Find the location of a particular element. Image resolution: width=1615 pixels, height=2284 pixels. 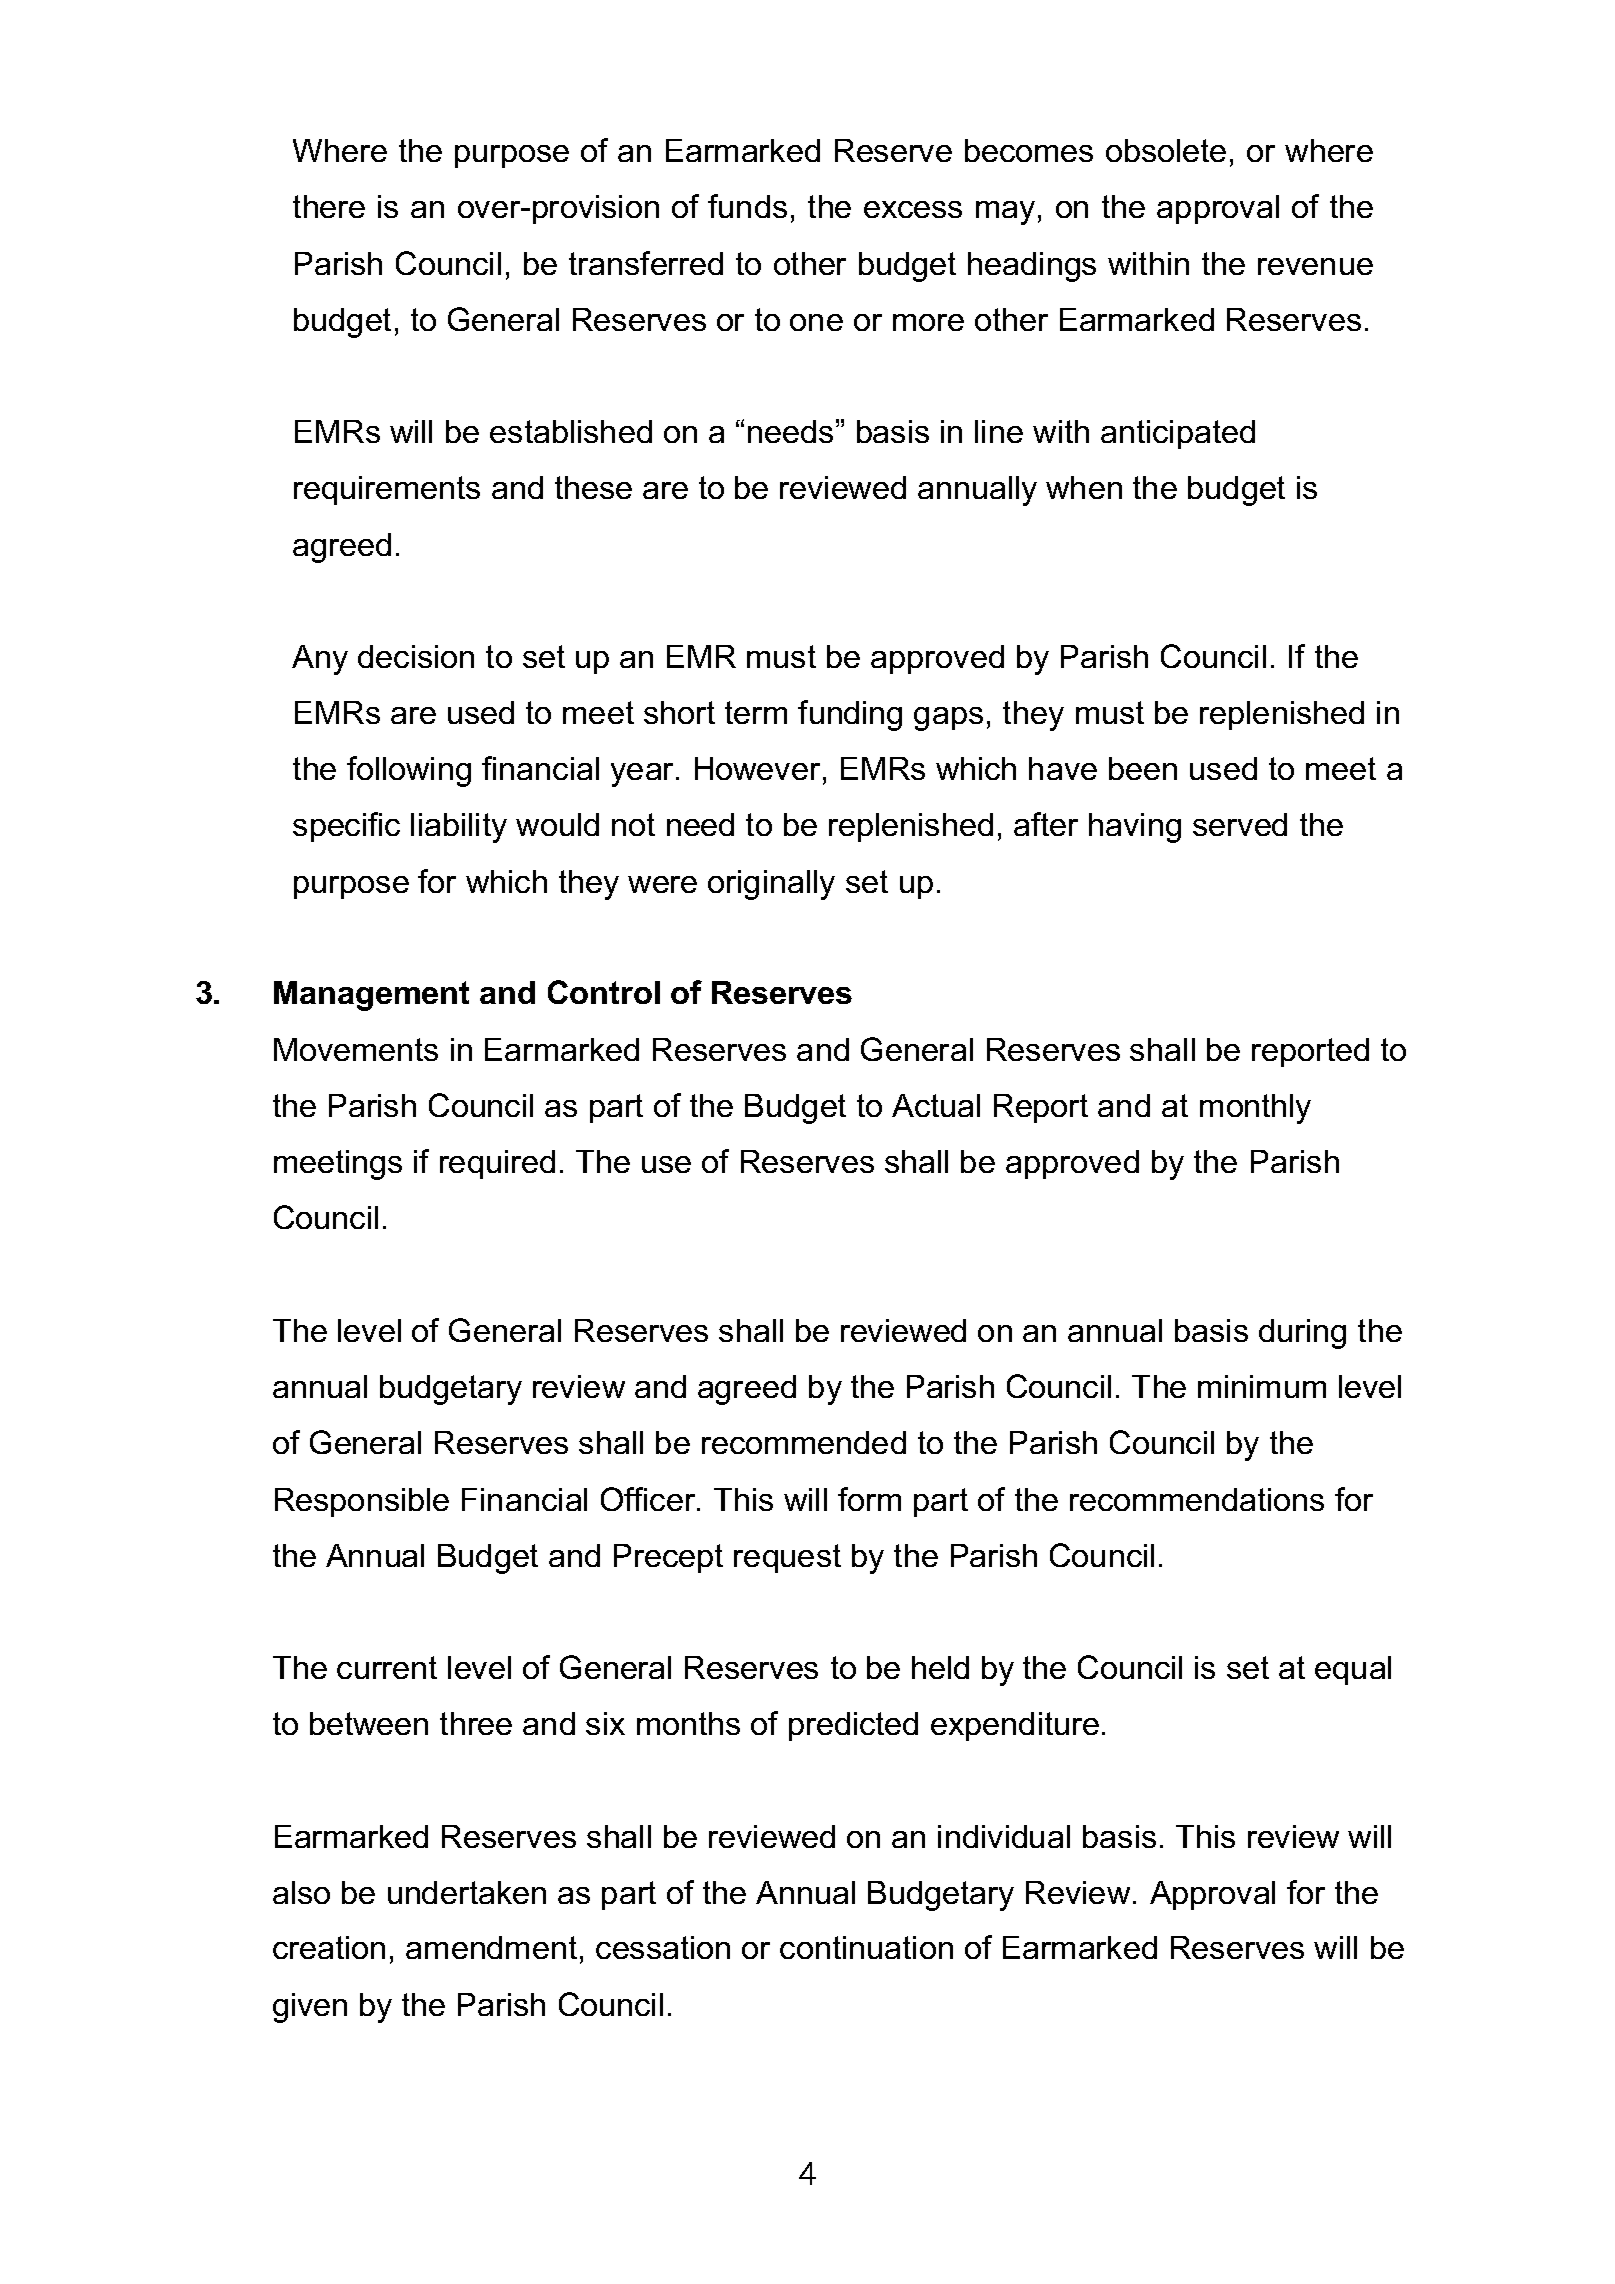

monthly is located at coordinates (1255, 1109).
